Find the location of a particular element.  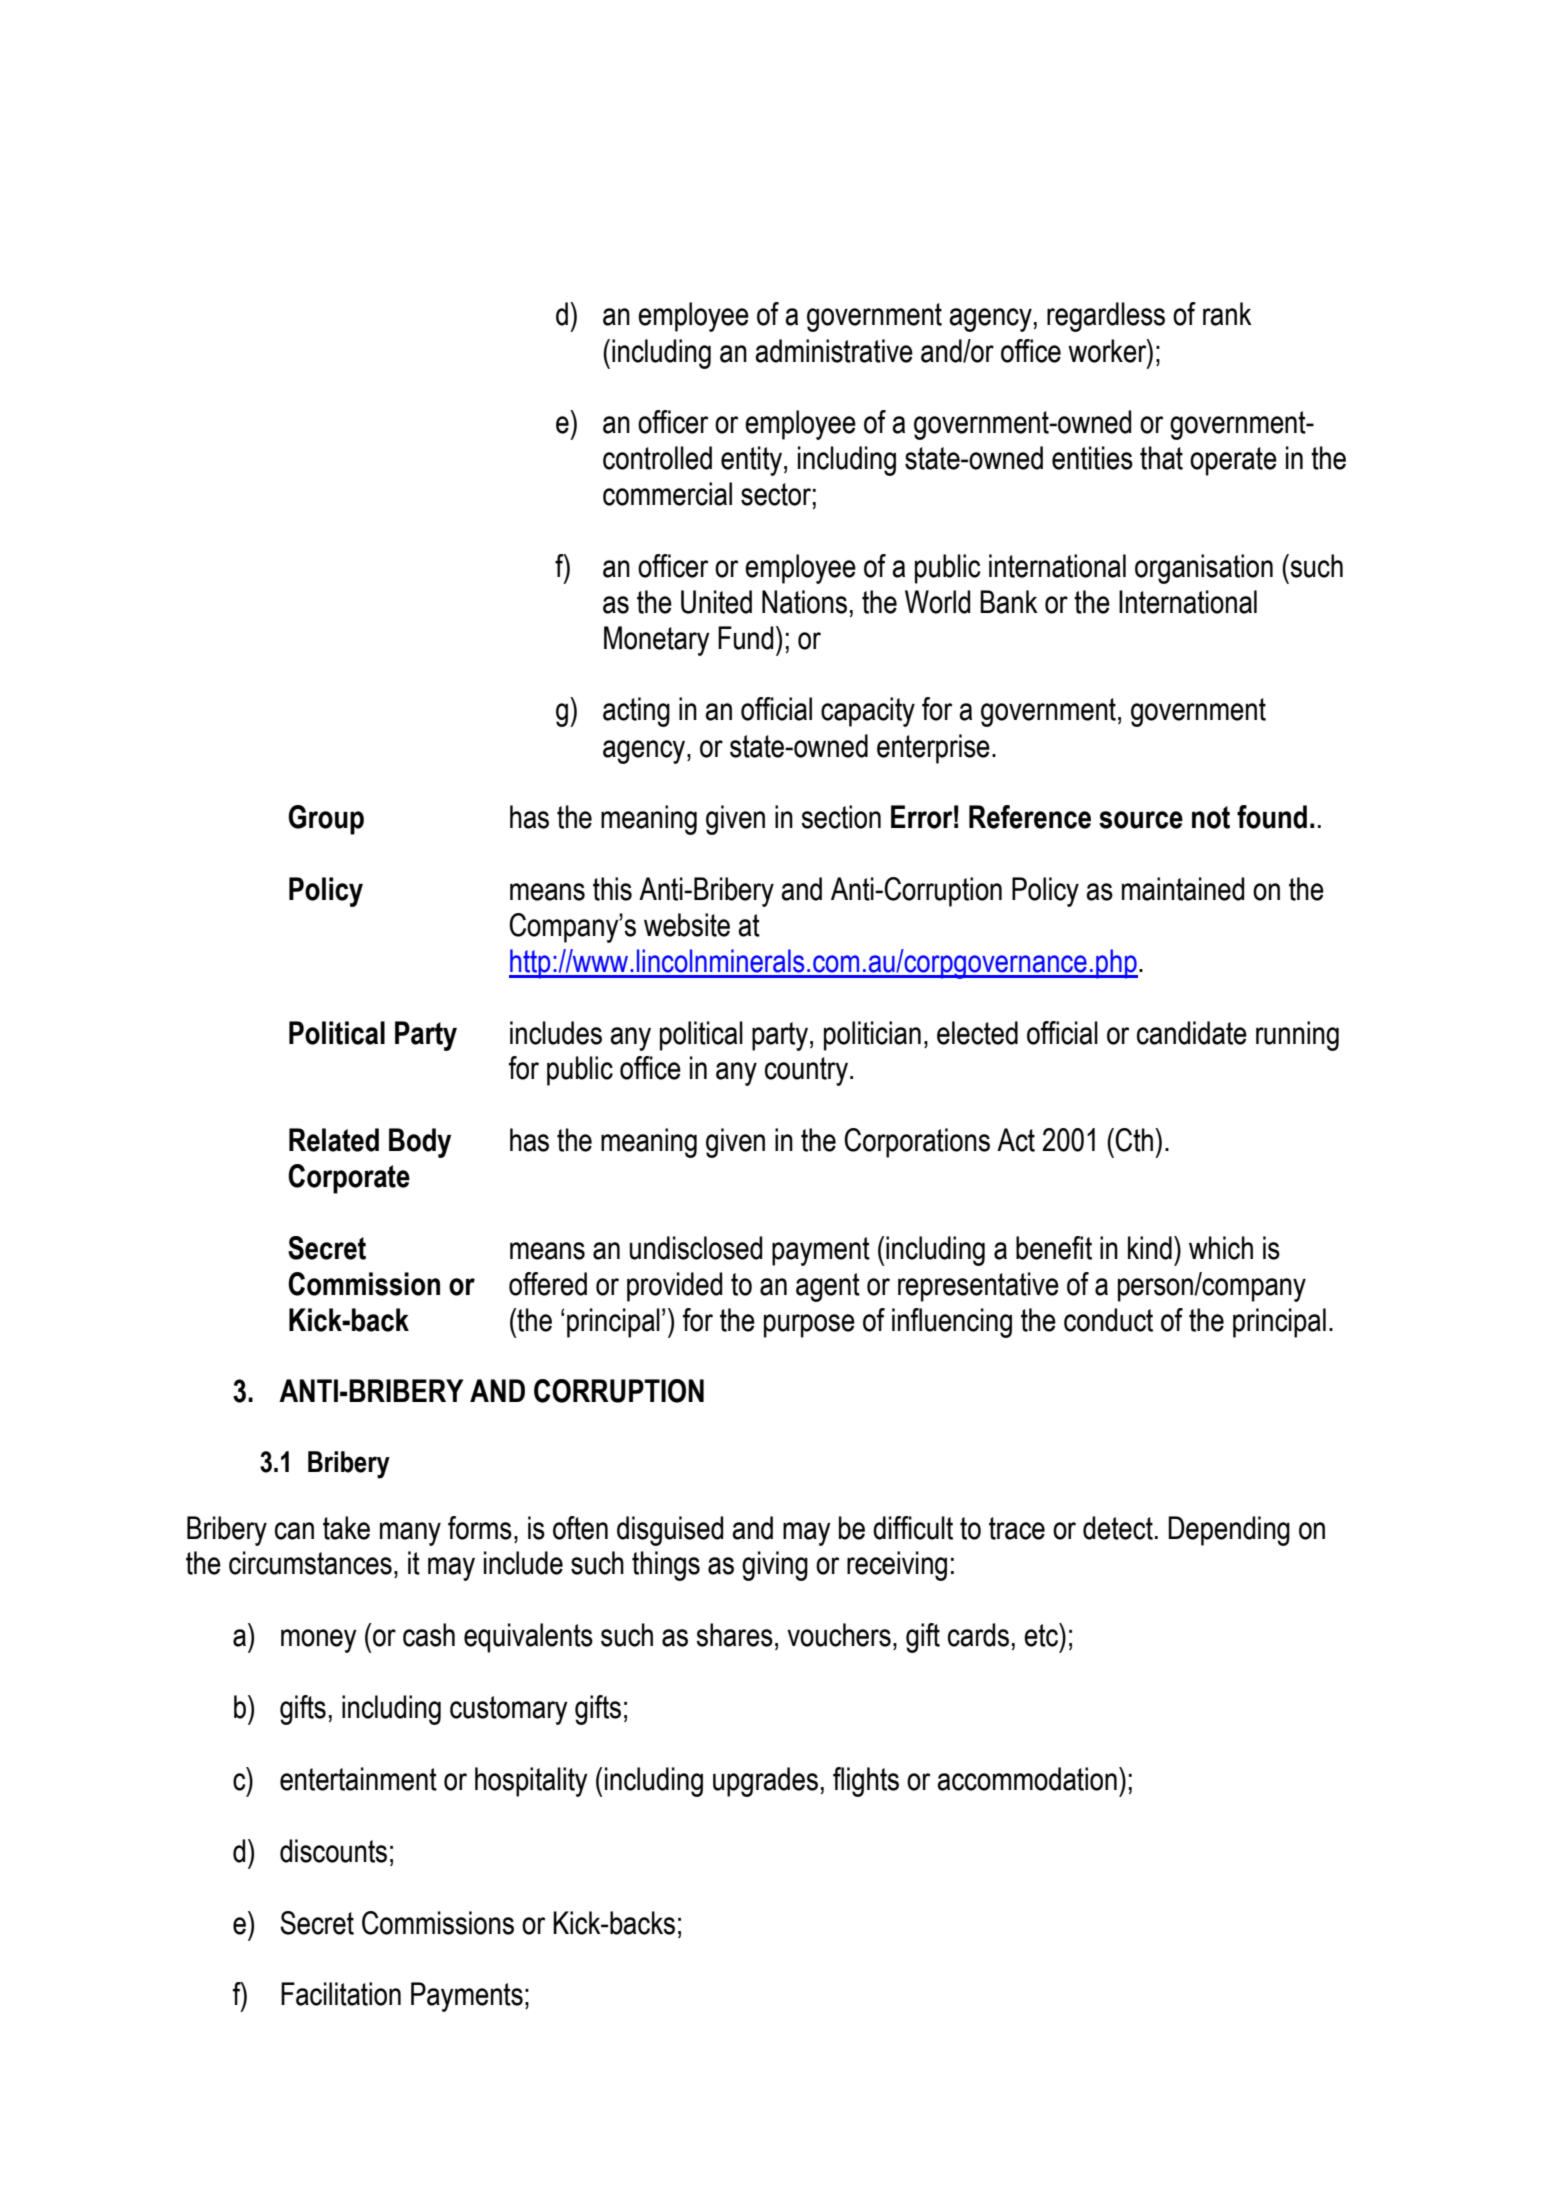

many is located at coordinates (410, 1534).
